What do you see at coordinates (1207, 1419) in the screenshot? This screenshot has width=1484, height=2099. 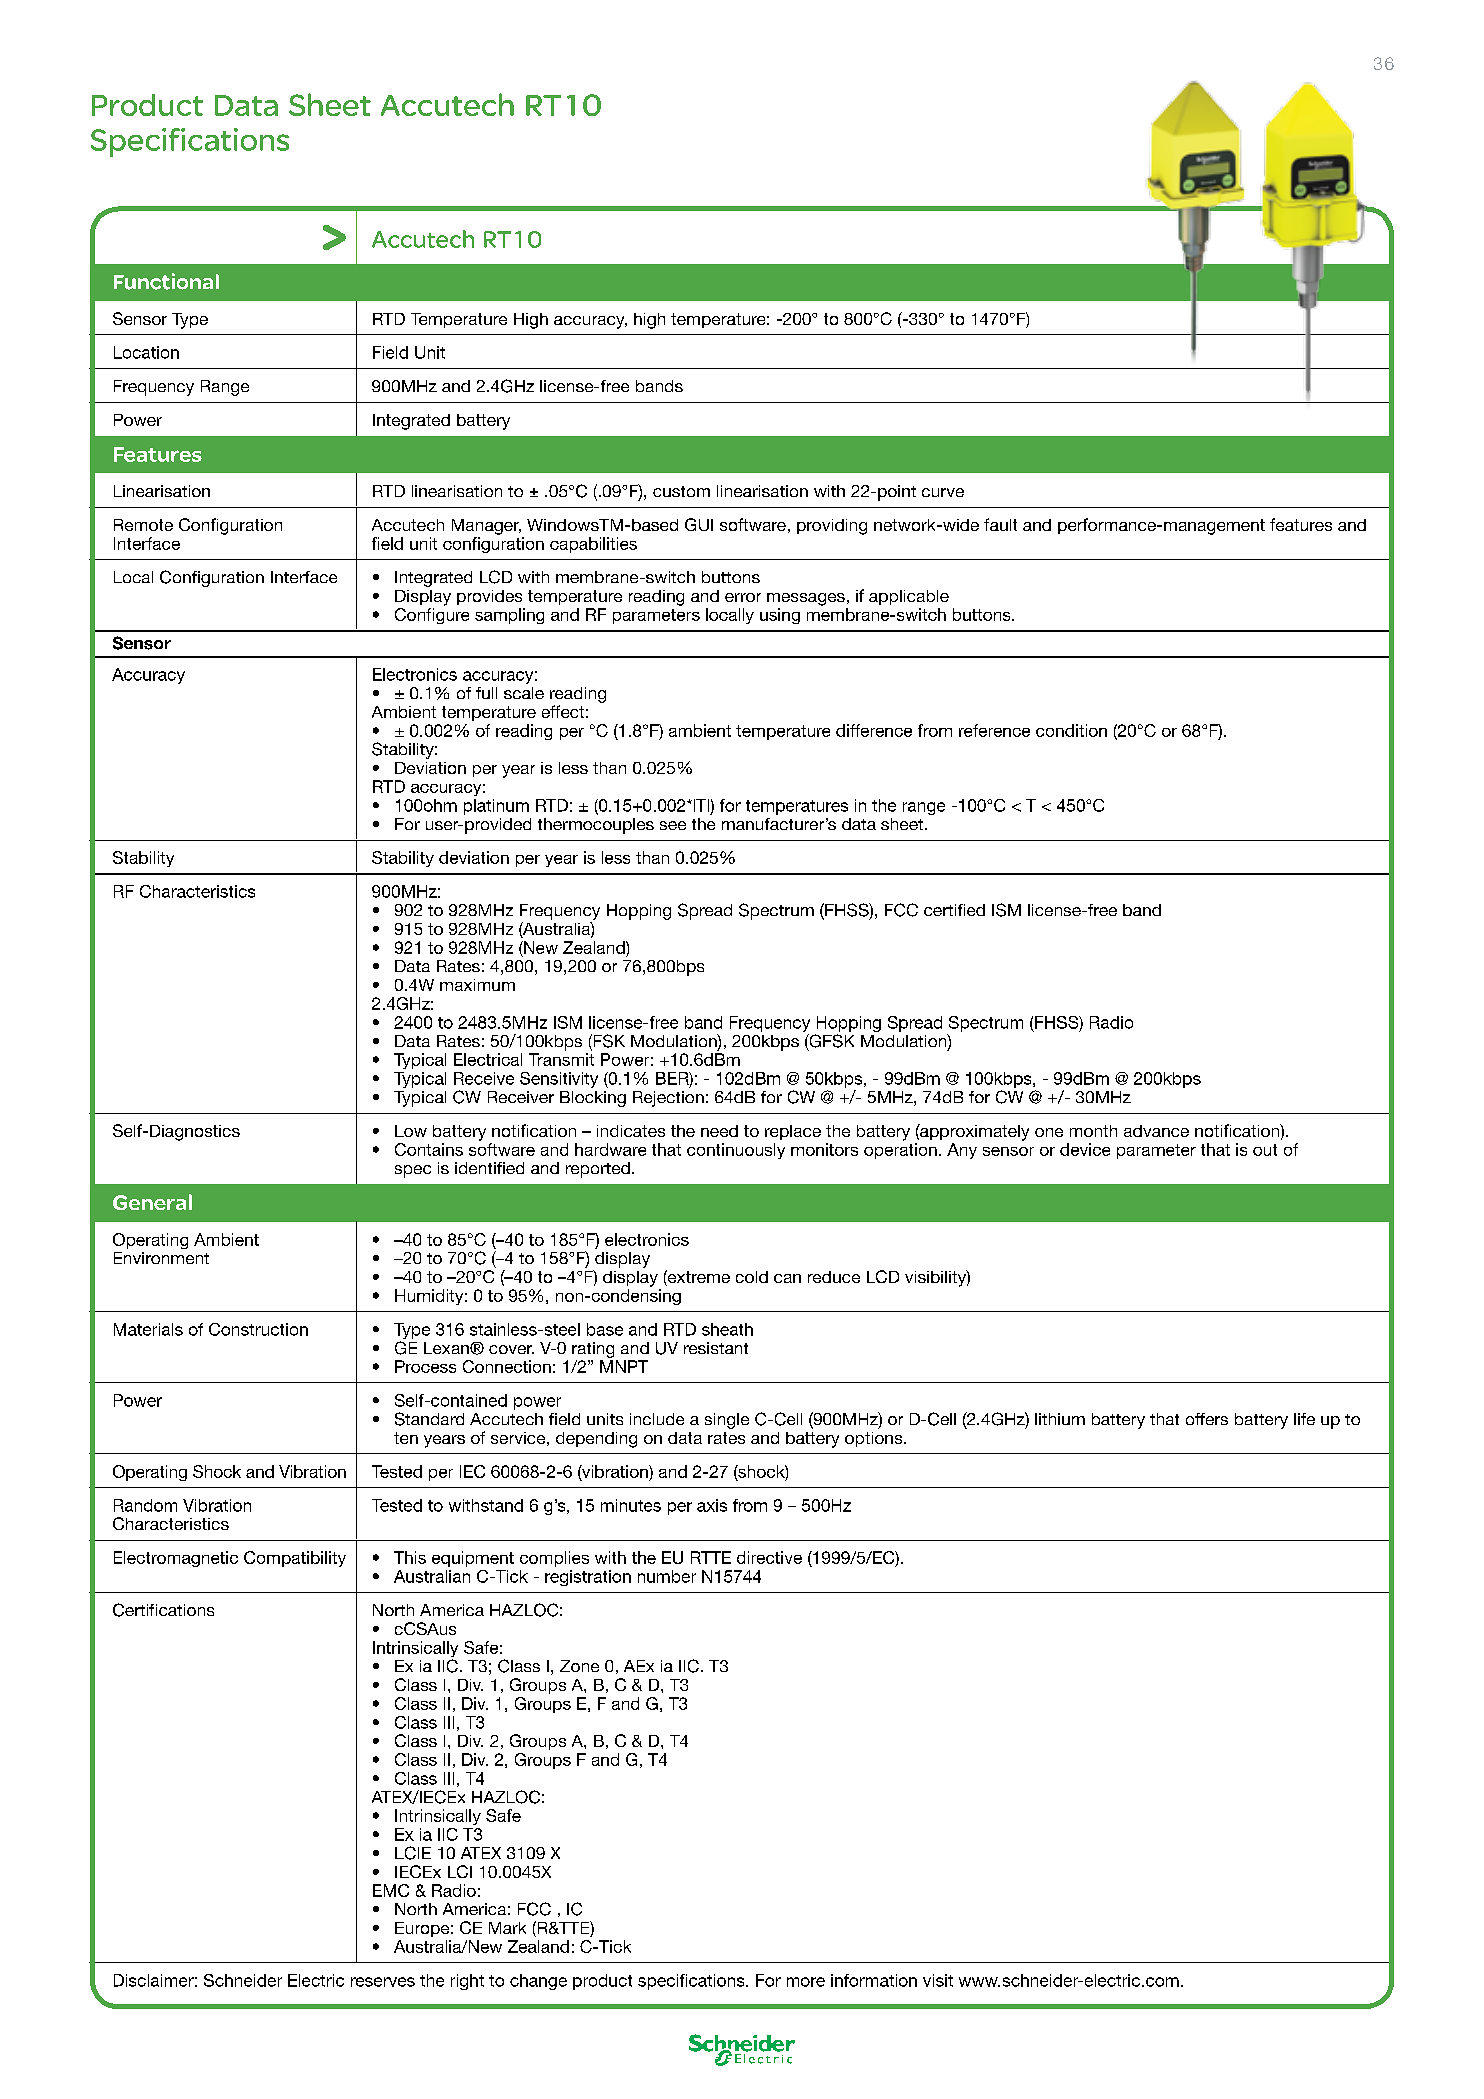 I see `offers` at bounding box center [1207, 1419].
